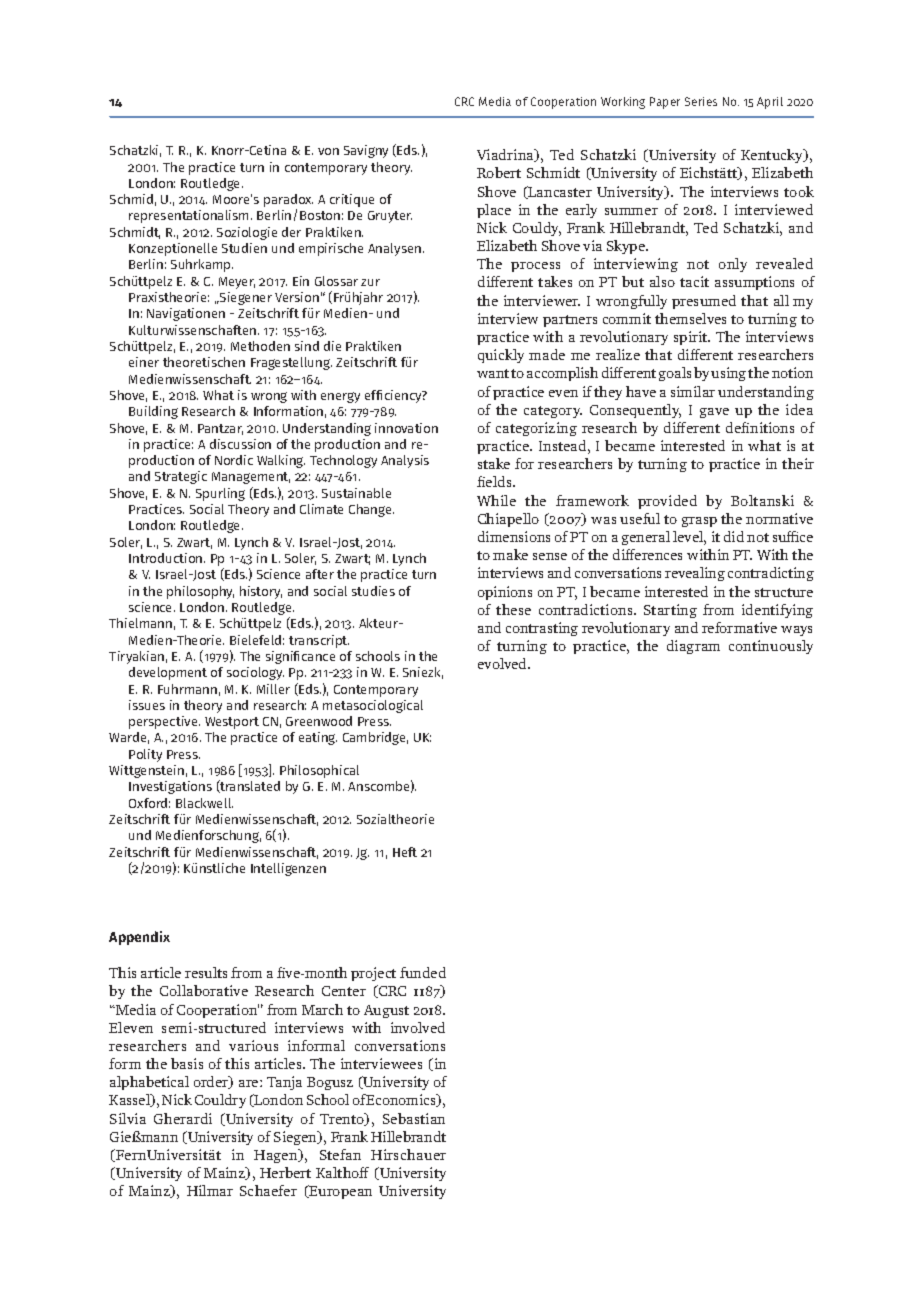  What do you see at coordinates (188, 216) in the image?
I see `representationalism` at bounding box center [188, 216].
